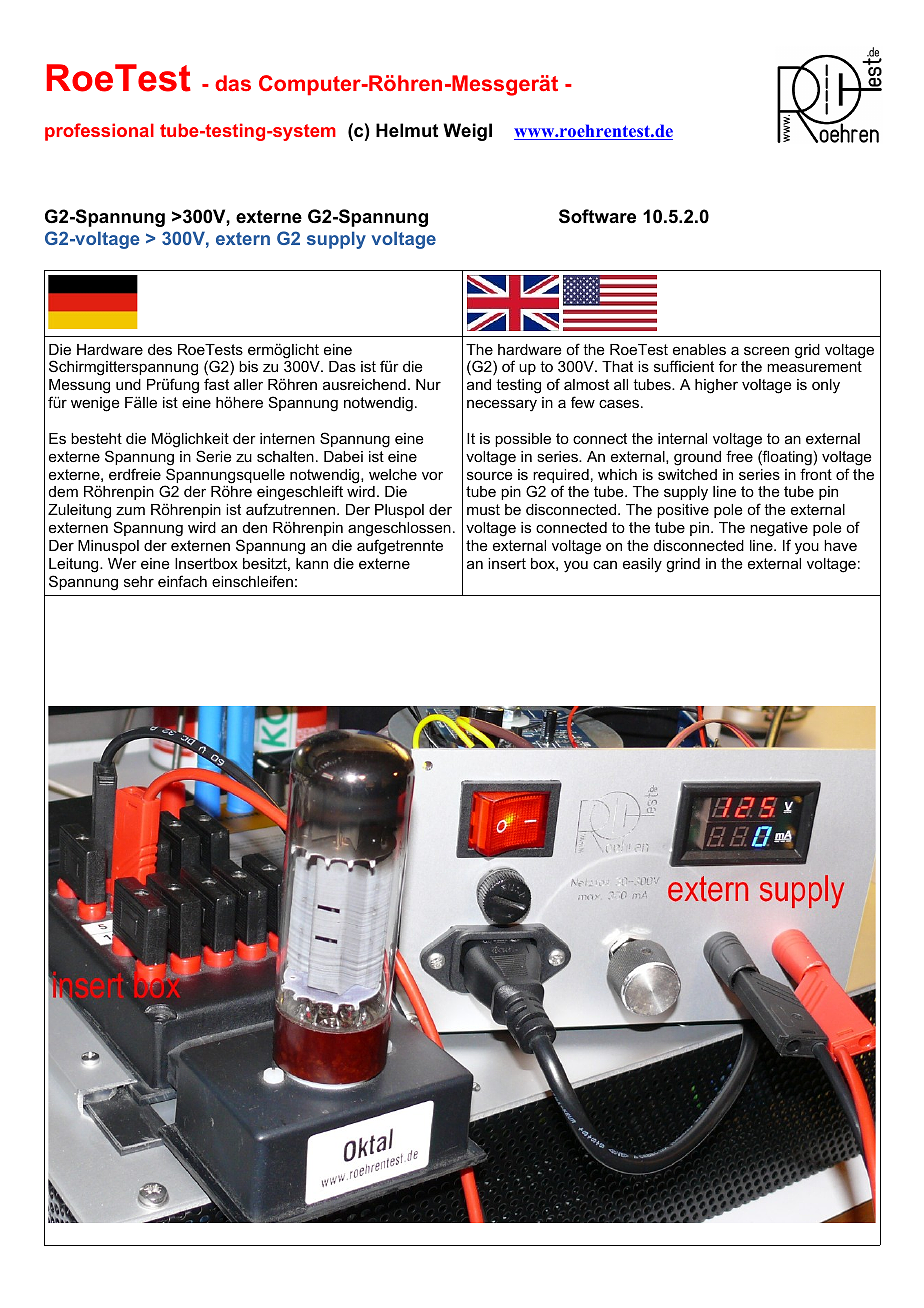 Image resolution: width=924 pixels, height=1308 pixels. Describe the element at coordinates (216, 384) in the image. I see `fast` at that location.
